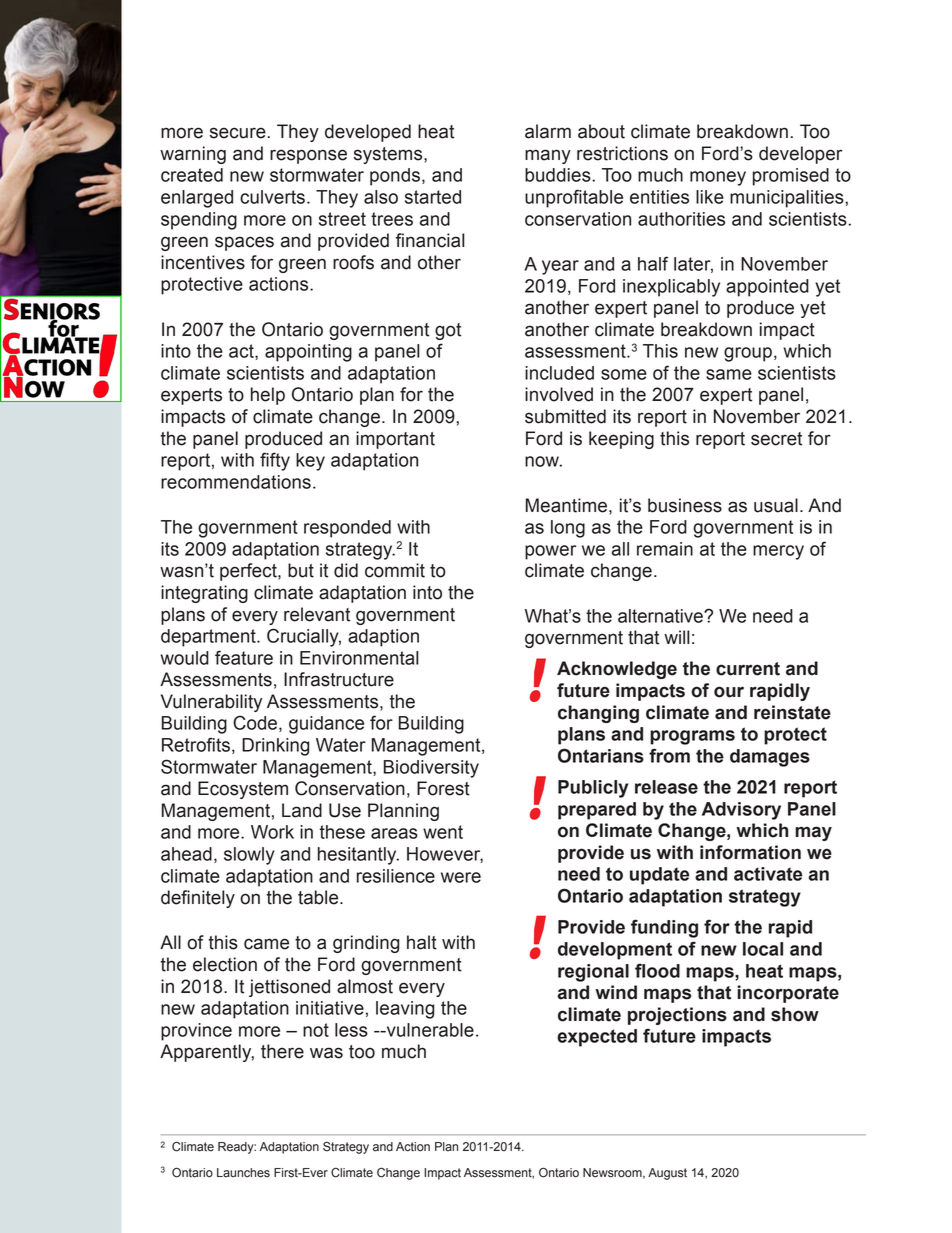 The image size is (952, 1233). What do you see at coordinates (243, 1173) in the screenshot?
I see `Launches` at bounding box center [243, 1173].
